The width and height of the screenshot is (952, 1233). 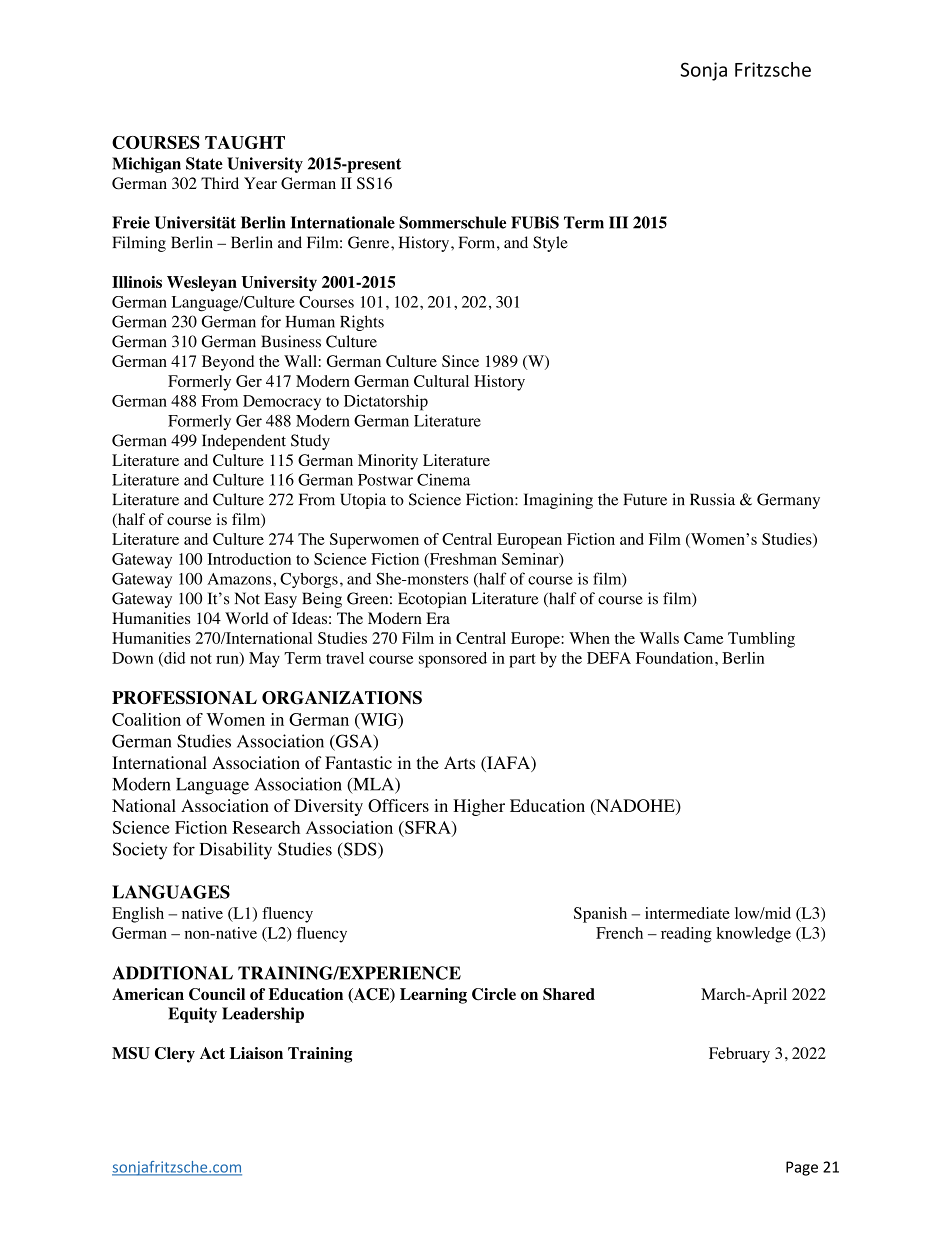 I want to click on Learning, so click(x=433, y=996).
